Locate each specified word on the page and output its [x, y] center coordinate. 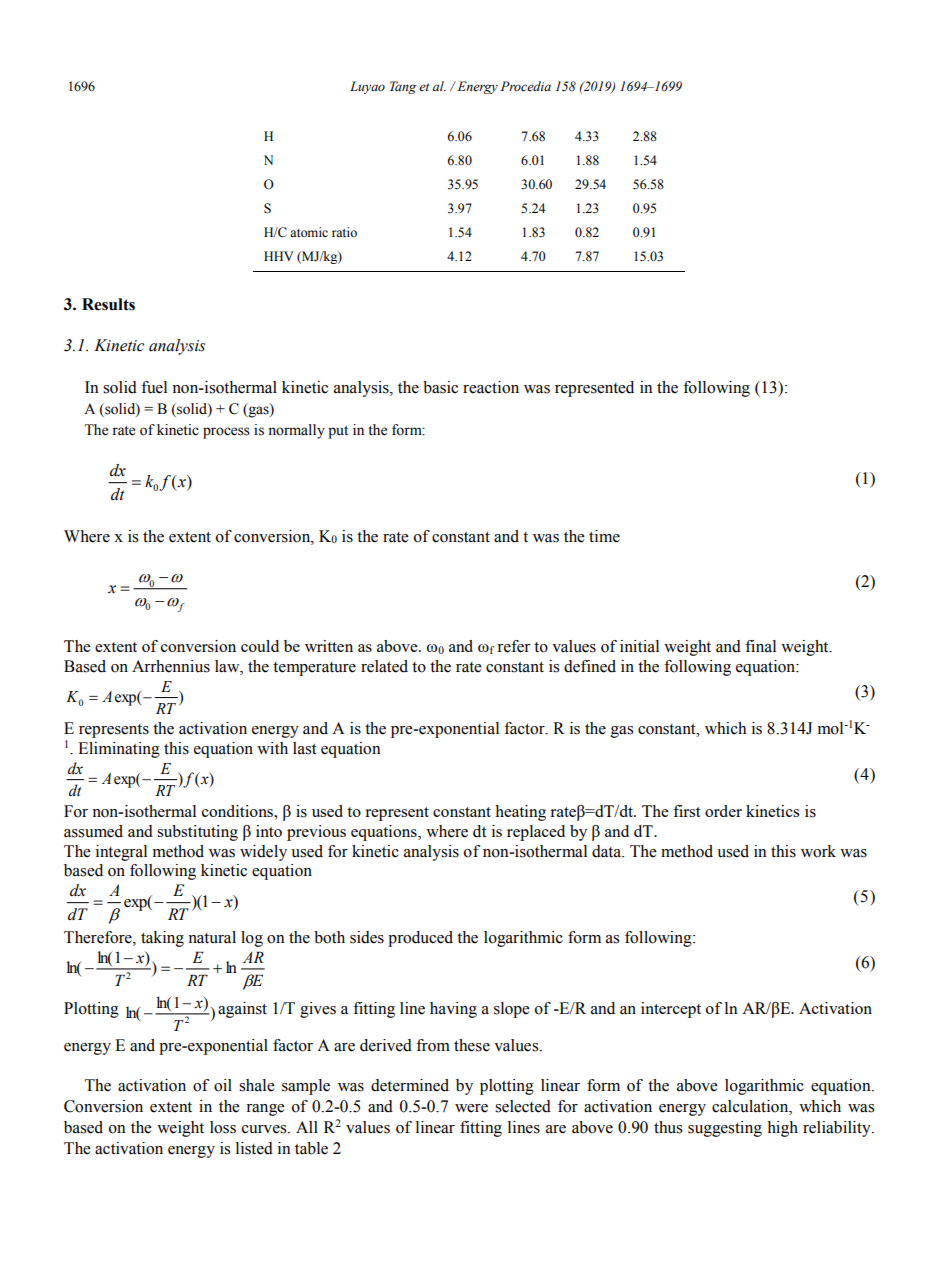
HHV [279, 256]
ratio [344, 232]
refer [514, 646]
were [471, 1108]
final [760, 646]
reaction [491, 387]
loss [223, 1127]
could [260, 646]
